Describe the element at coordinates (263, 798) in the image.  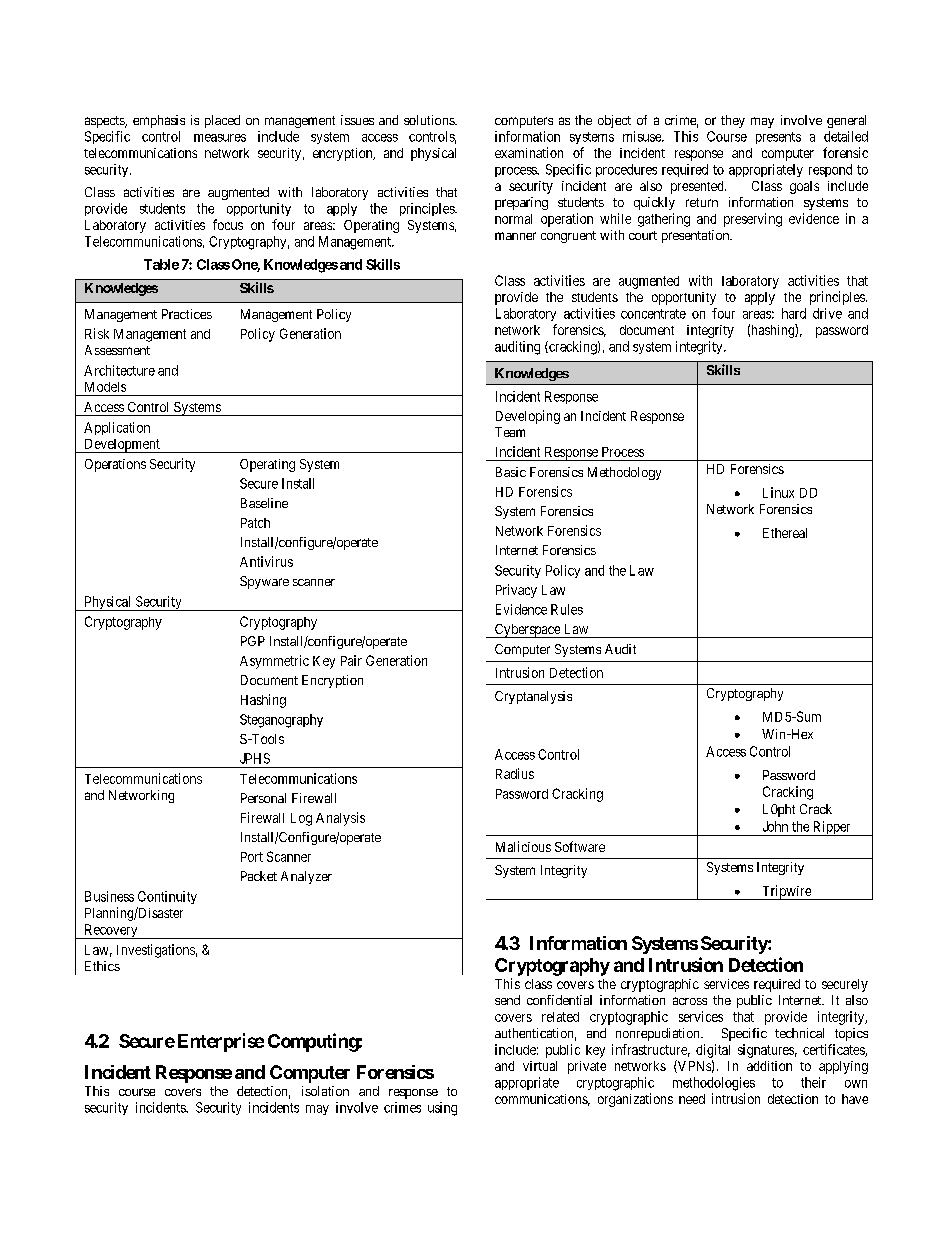
I see `Personal` at that location.
